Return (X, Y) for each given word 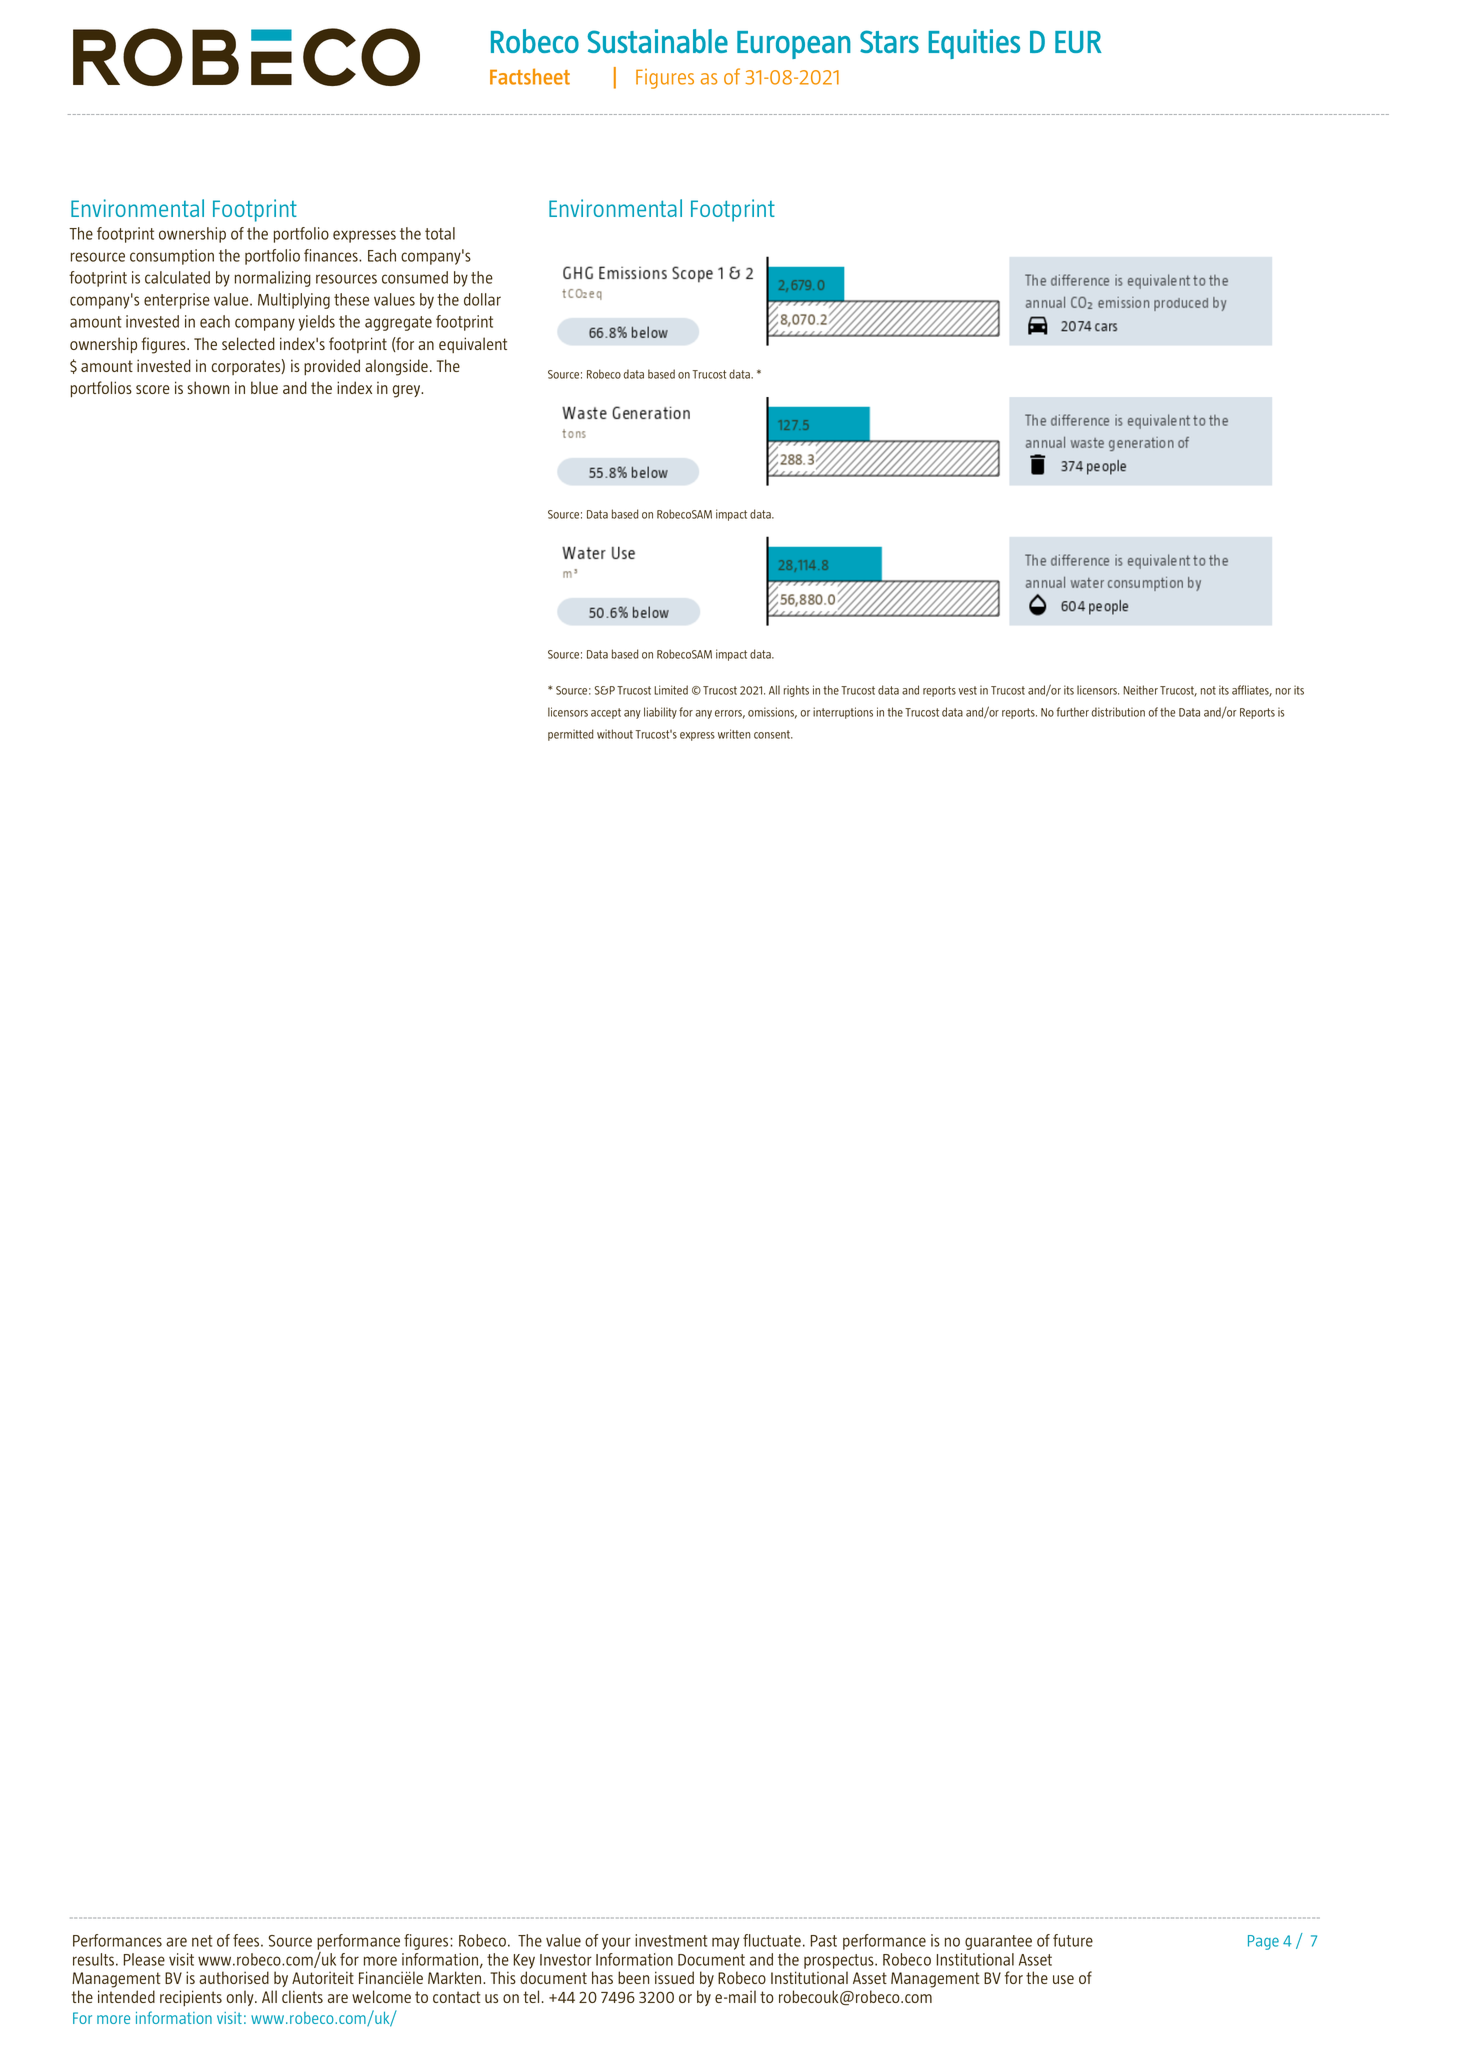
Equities (974, 44)
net (202, 1941)
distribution (1118, 712)
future (1073, 1940)
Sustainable (658, 41)
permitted (571, 735)
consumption (172, 257)
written (734, 734)
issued (674, 1977)
